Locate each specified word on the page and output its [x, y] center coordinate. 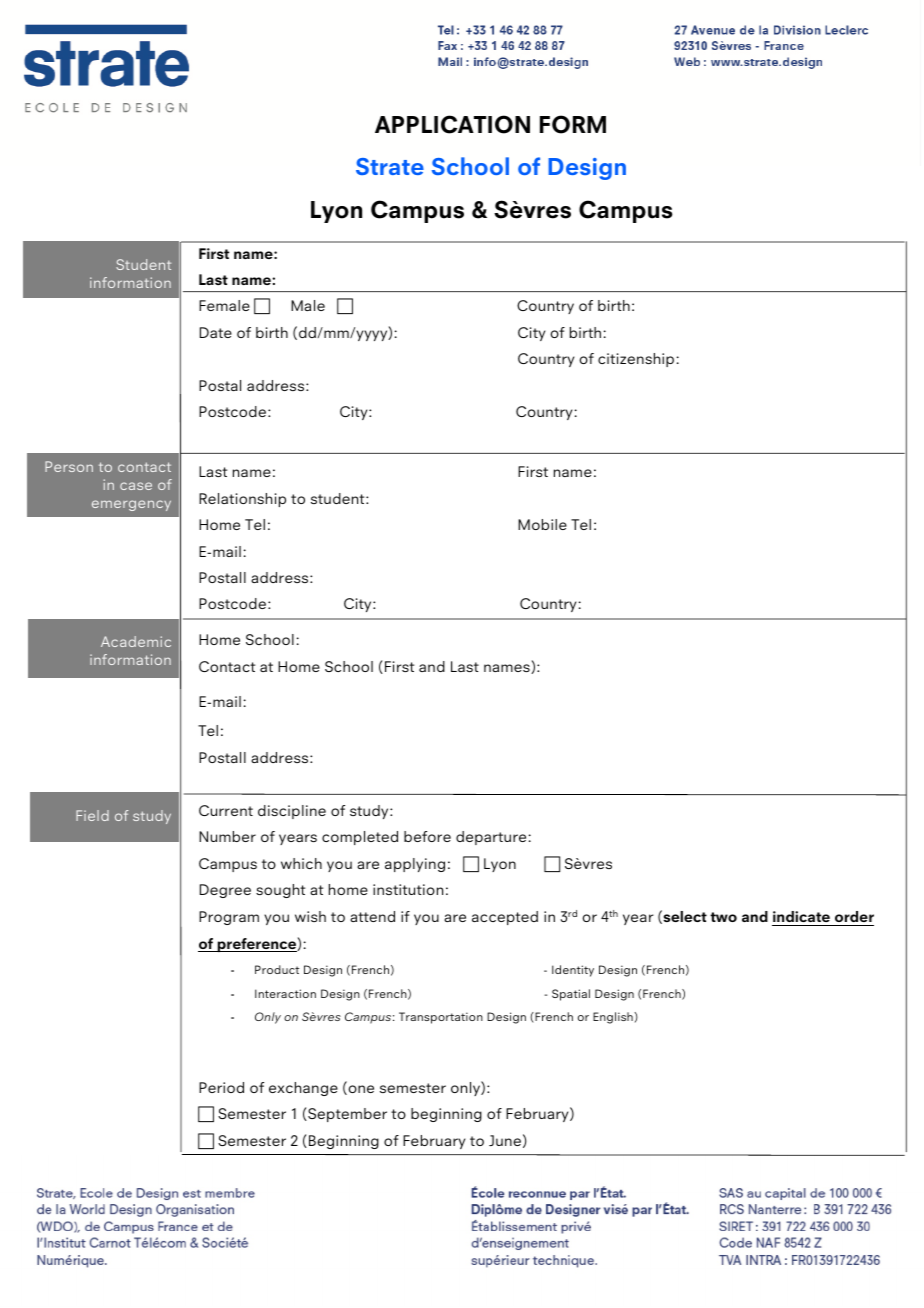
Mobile [542, 524]
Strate [390, 166]
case [136, 486]
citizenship [636, 360]
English [614, 1018]
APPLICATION [452, 124]
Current [226, 810]
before [427, 836]
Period [221, 1087]
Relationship [242, 500]
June [505, 1140]
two [723, 917]
